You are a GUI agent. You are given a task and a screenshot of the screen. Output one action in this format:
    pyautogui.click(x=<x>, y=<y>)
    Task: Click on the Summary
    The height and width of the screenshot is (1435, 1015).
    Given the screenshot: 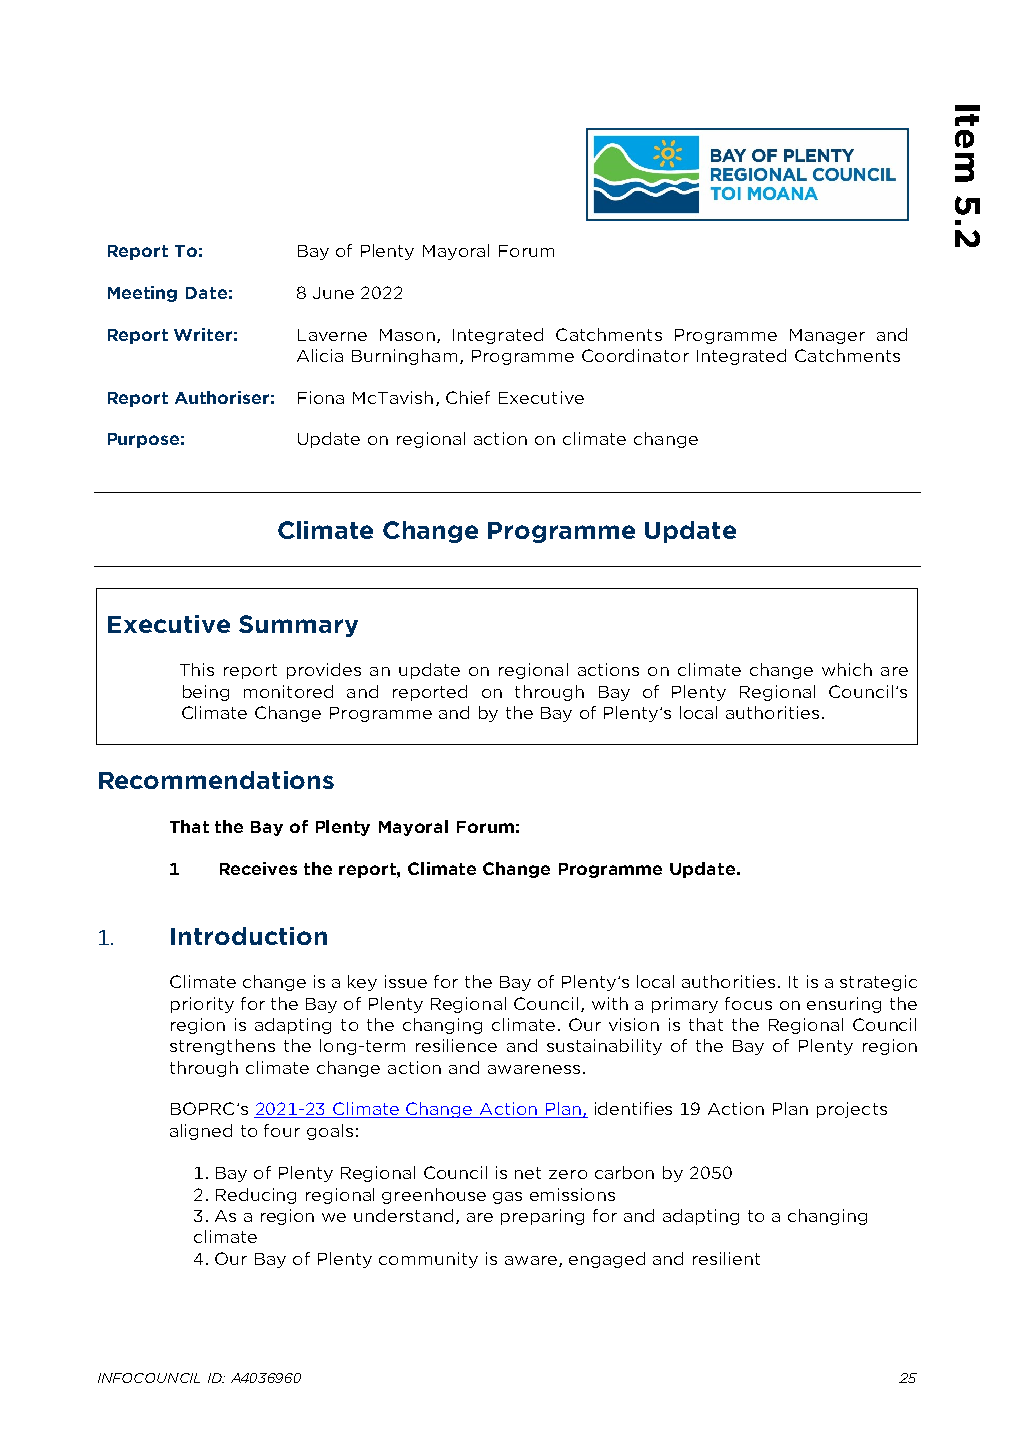 What is the action you would take?
    pyautogui.click(x=298, y=626)
